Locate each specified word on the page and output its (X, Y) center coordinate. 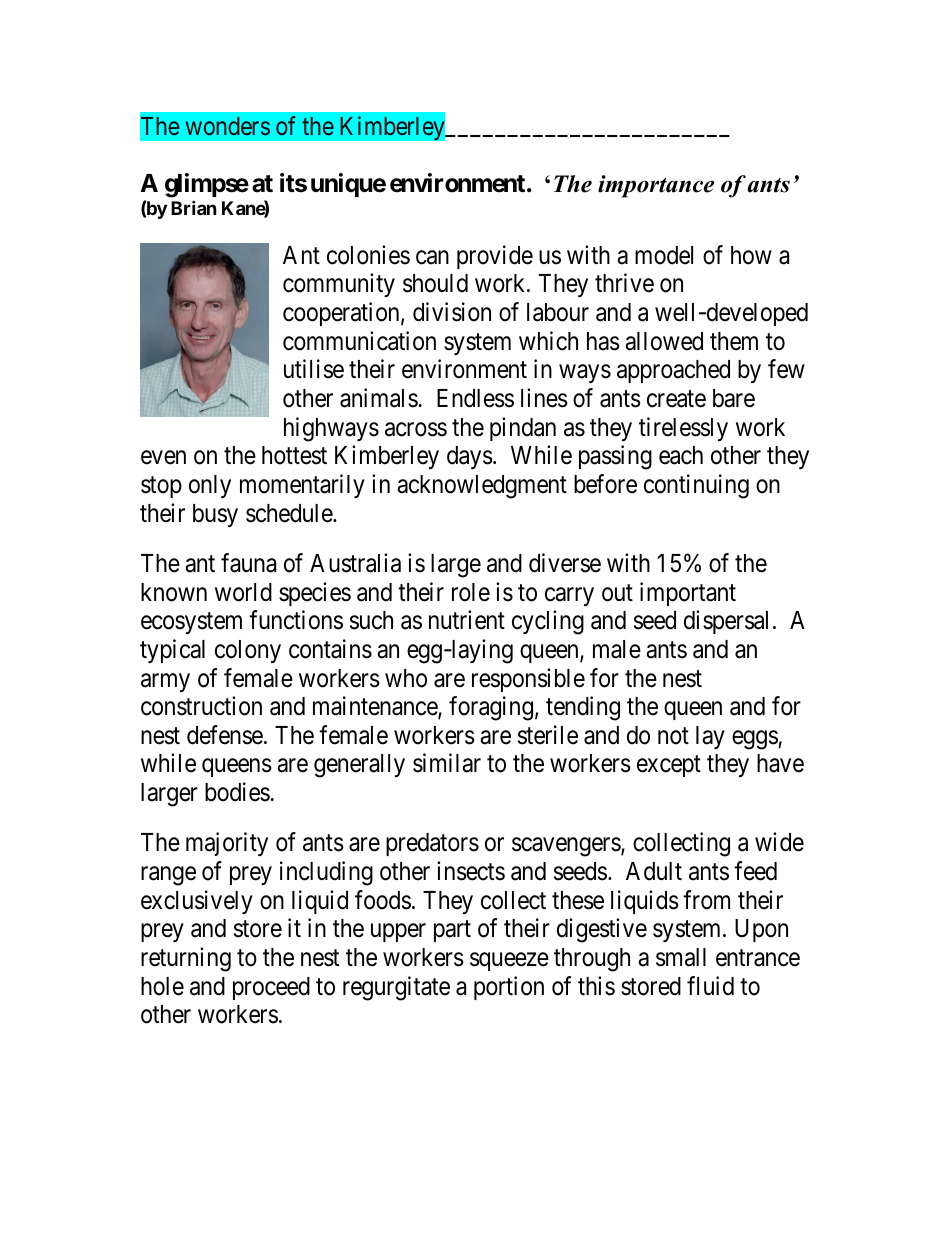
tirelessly (683, 429)
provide (495, 257)
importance (656, 186)
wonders (228, 126)
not (673, 736)
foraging (491, 708)
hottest (294, 455)
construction (201, 706)
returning (186, 959)
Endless (475, 398)
